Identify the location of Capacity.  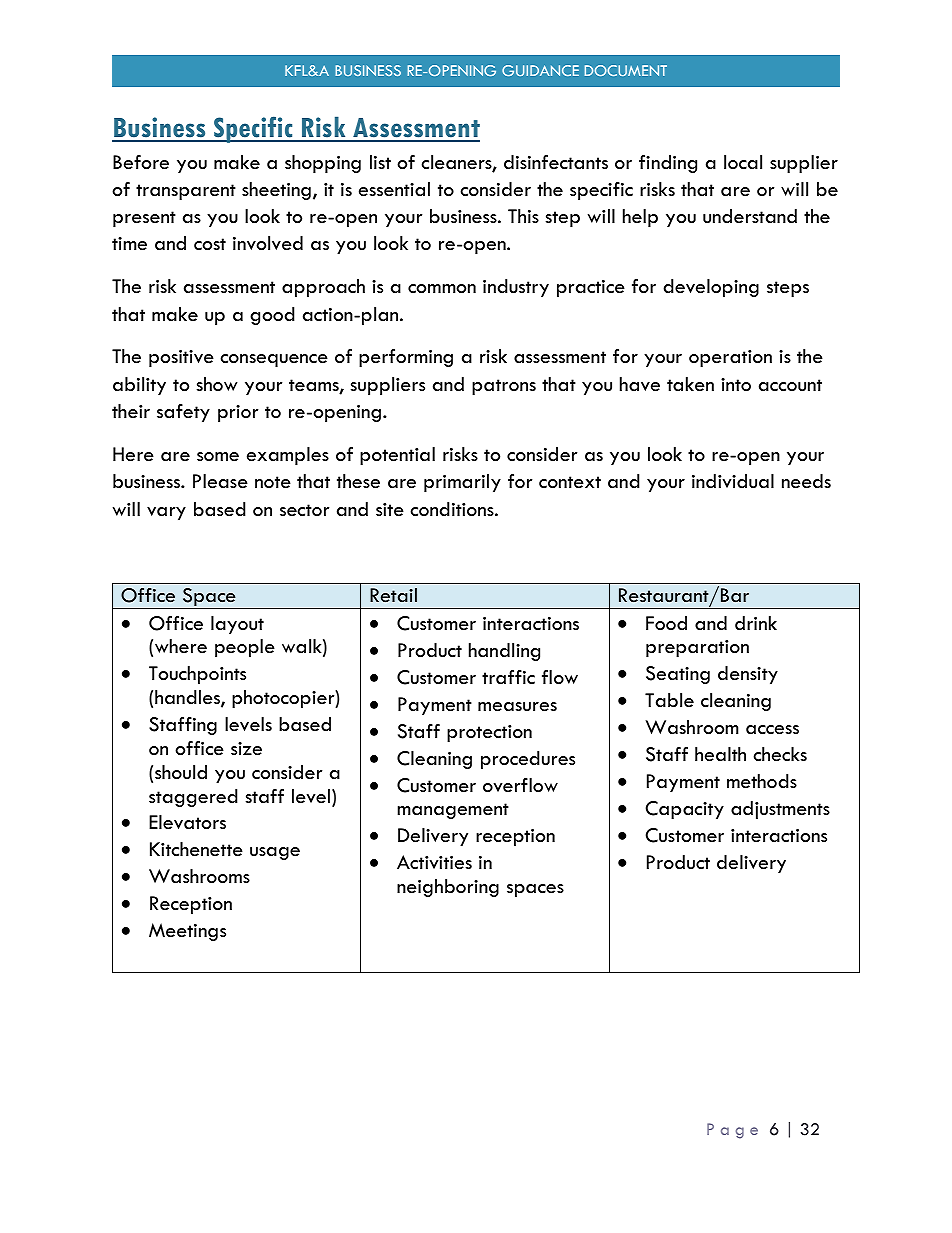
(685, 810).
